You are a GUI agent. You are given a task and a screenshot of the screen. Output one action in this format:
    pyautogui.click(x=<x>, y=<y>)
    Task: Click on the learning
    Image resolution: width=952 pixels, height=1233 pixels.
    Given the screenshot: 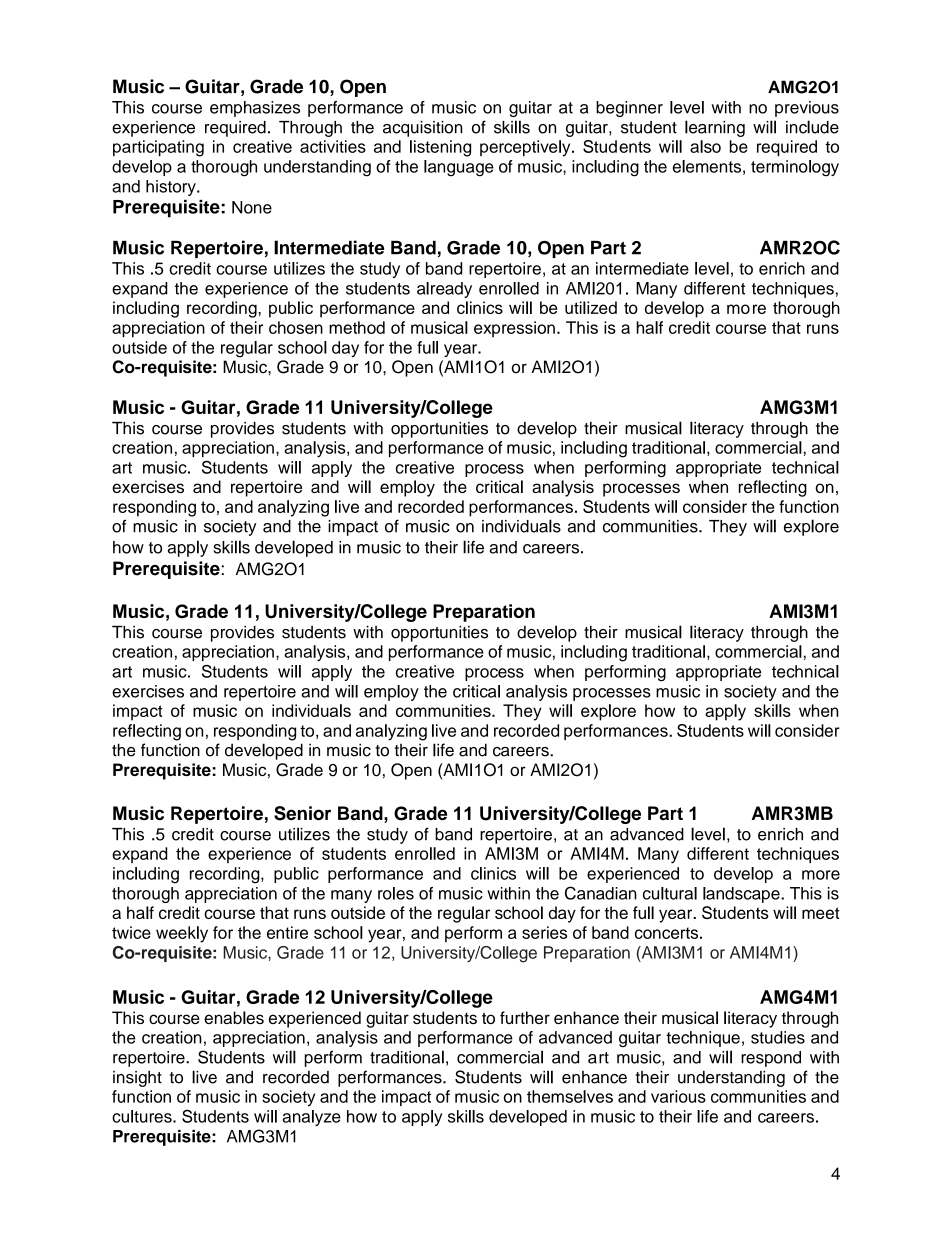 What is the action you would take?
    pyautogui.click(x=715, y=128)
